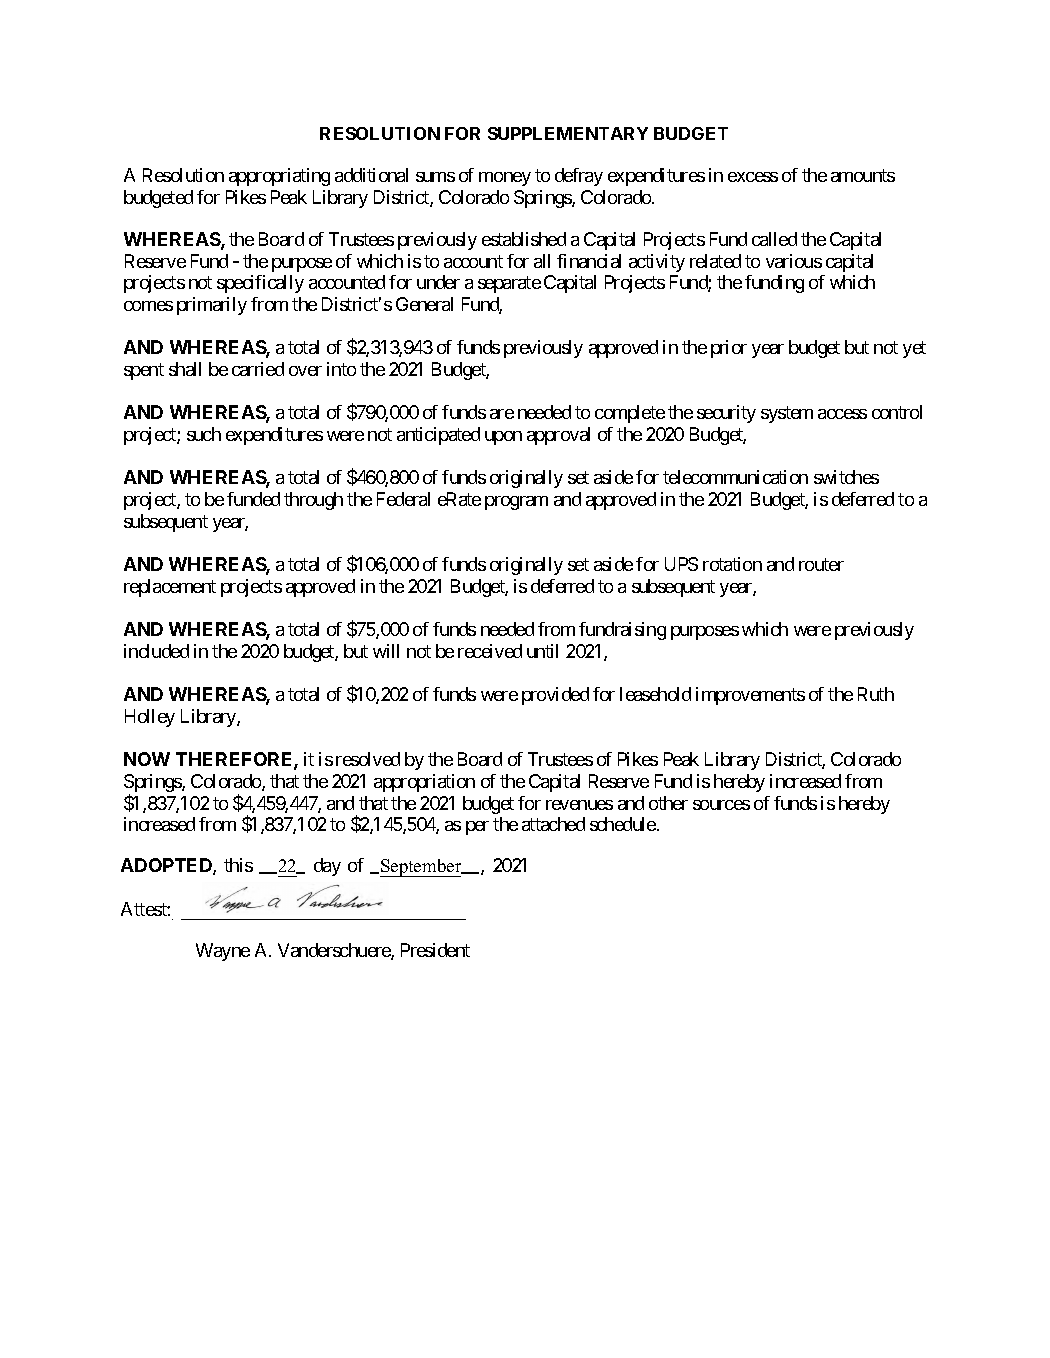 This document has height=1358, width=1050. Describe the element at coordinates (223, 952) in the document. I see `Wayne` at that location.
